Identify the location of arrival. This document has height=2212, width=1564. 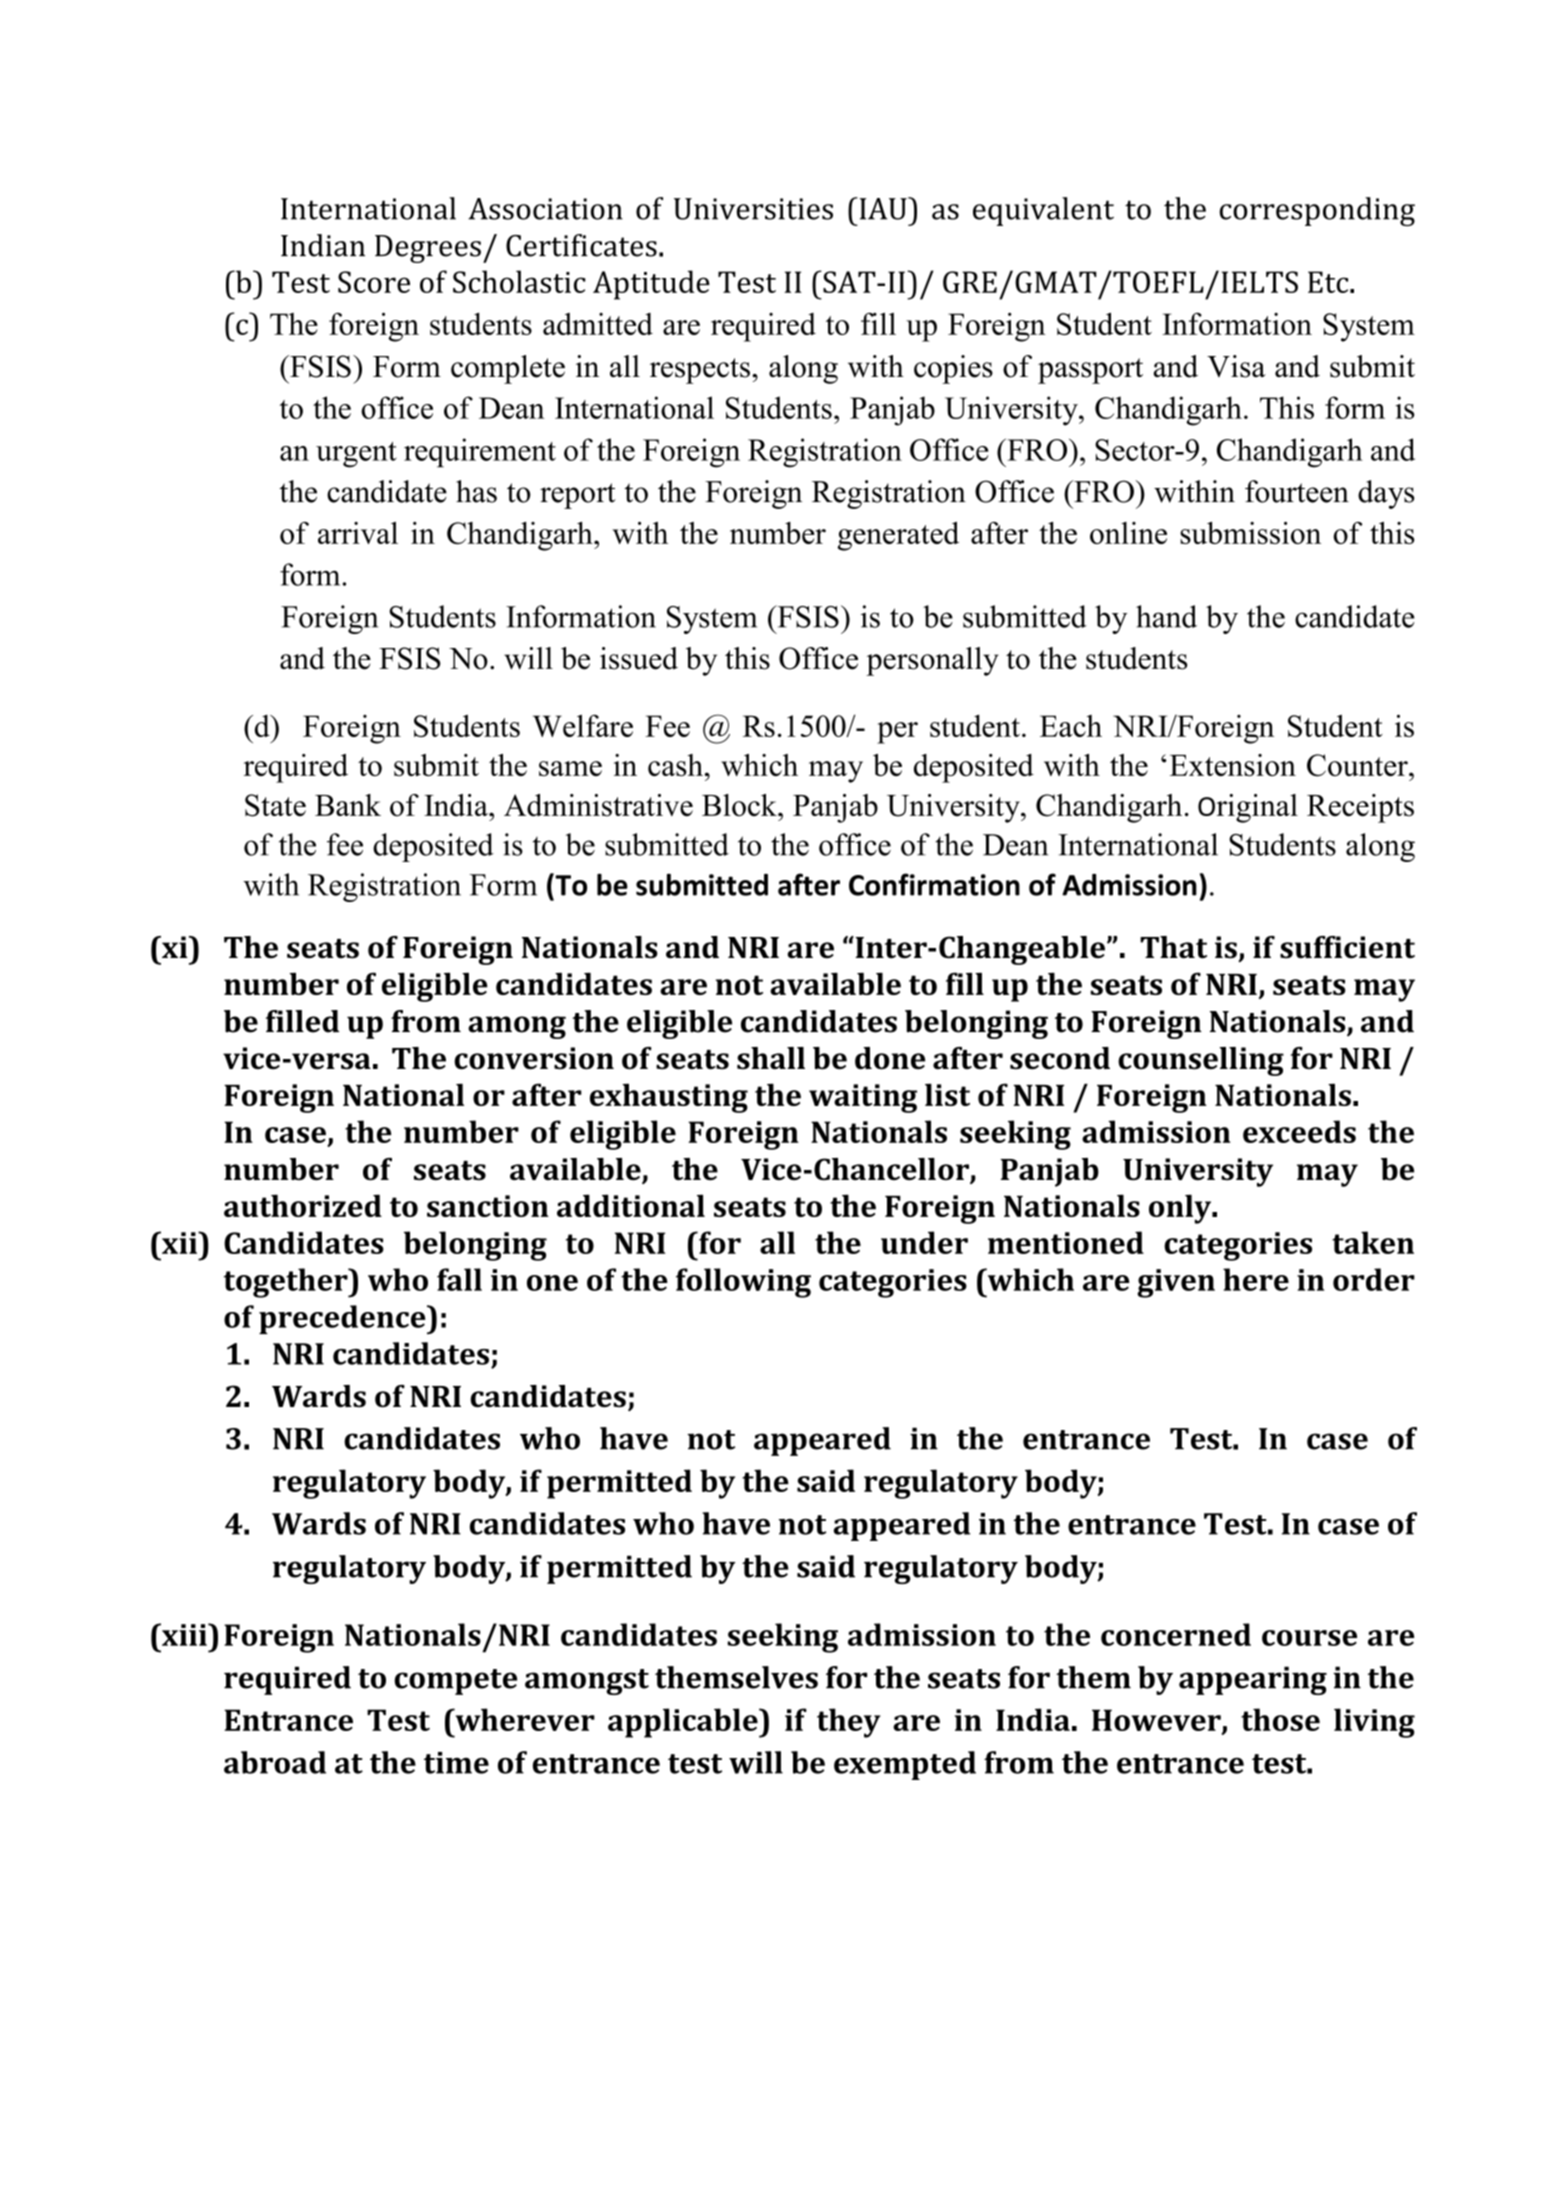
(358, 533).
